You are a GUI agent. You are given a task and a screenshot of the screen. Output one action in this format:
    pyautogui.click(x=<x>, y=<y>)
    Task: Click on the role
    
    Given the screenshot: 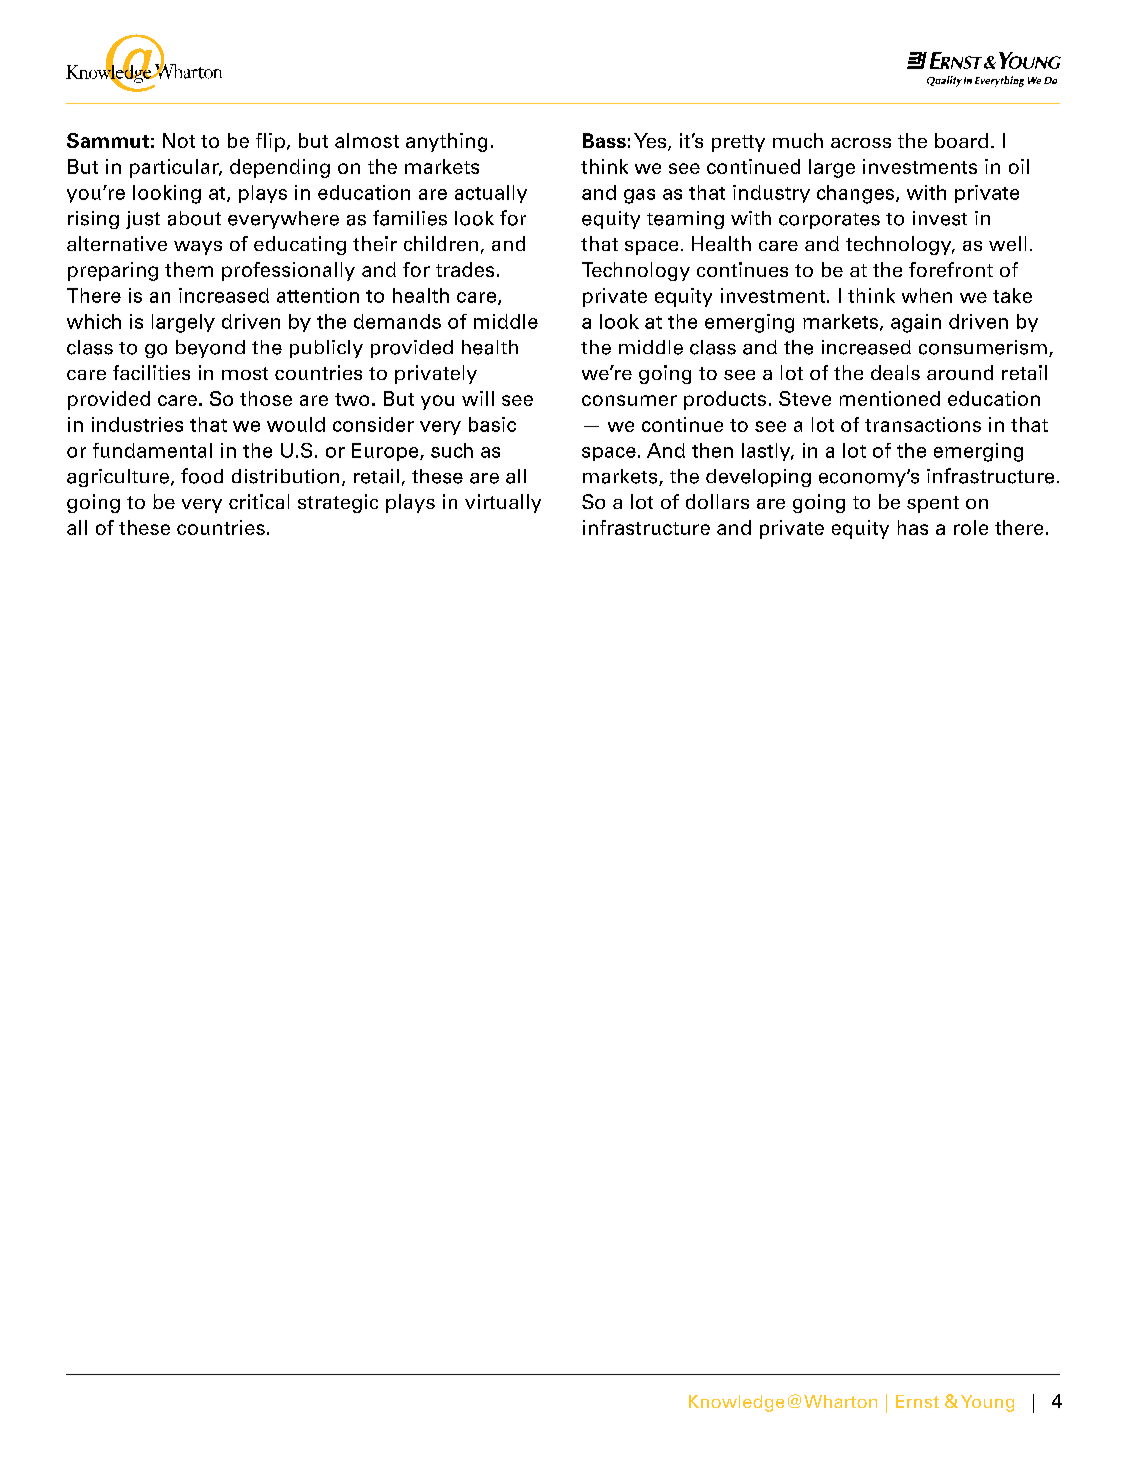 What is the action you would take?
    pyautogui.click(x=971, y=527)
